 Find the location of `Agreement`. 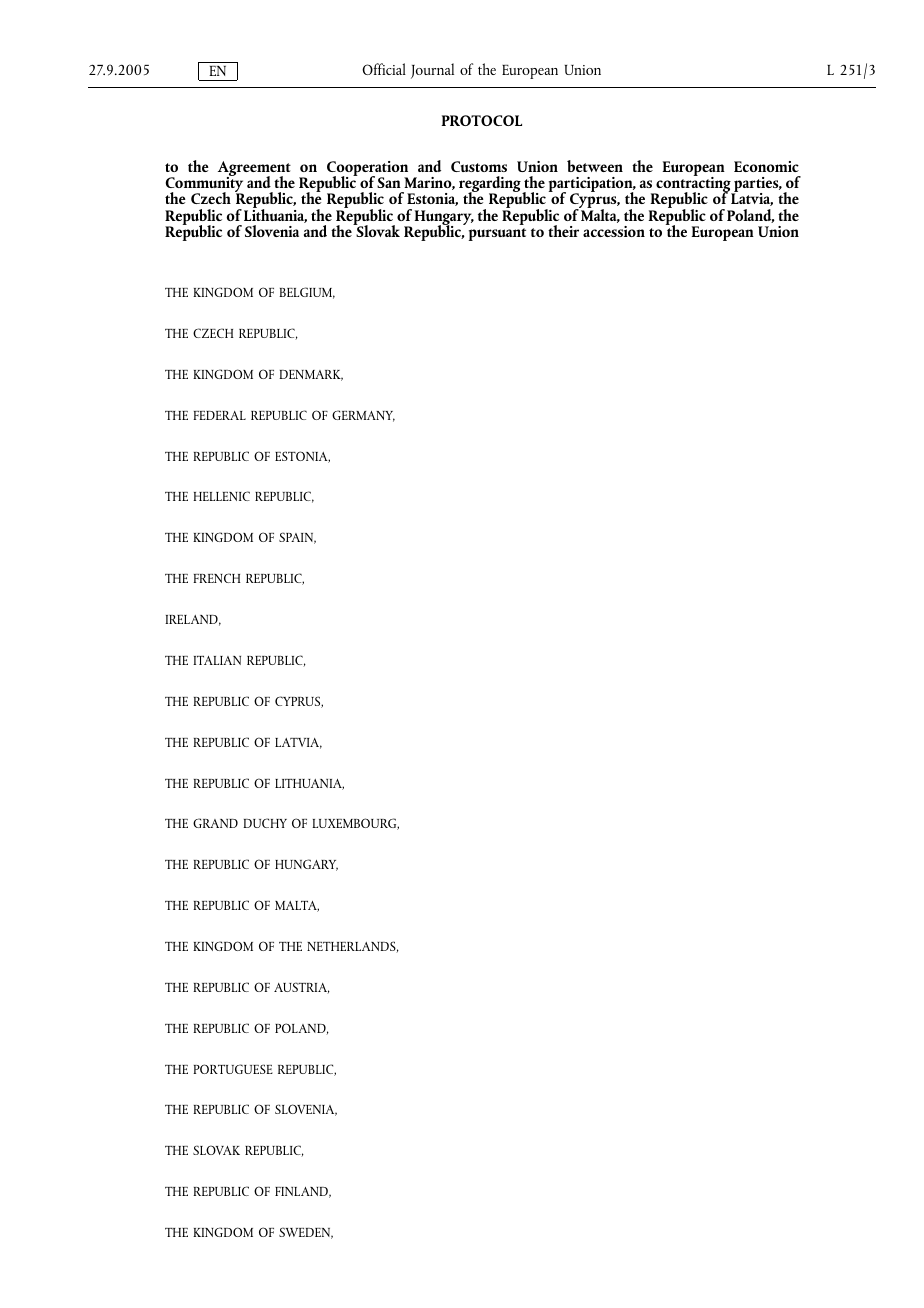

Agreement is located at coordinates (254, 170).
